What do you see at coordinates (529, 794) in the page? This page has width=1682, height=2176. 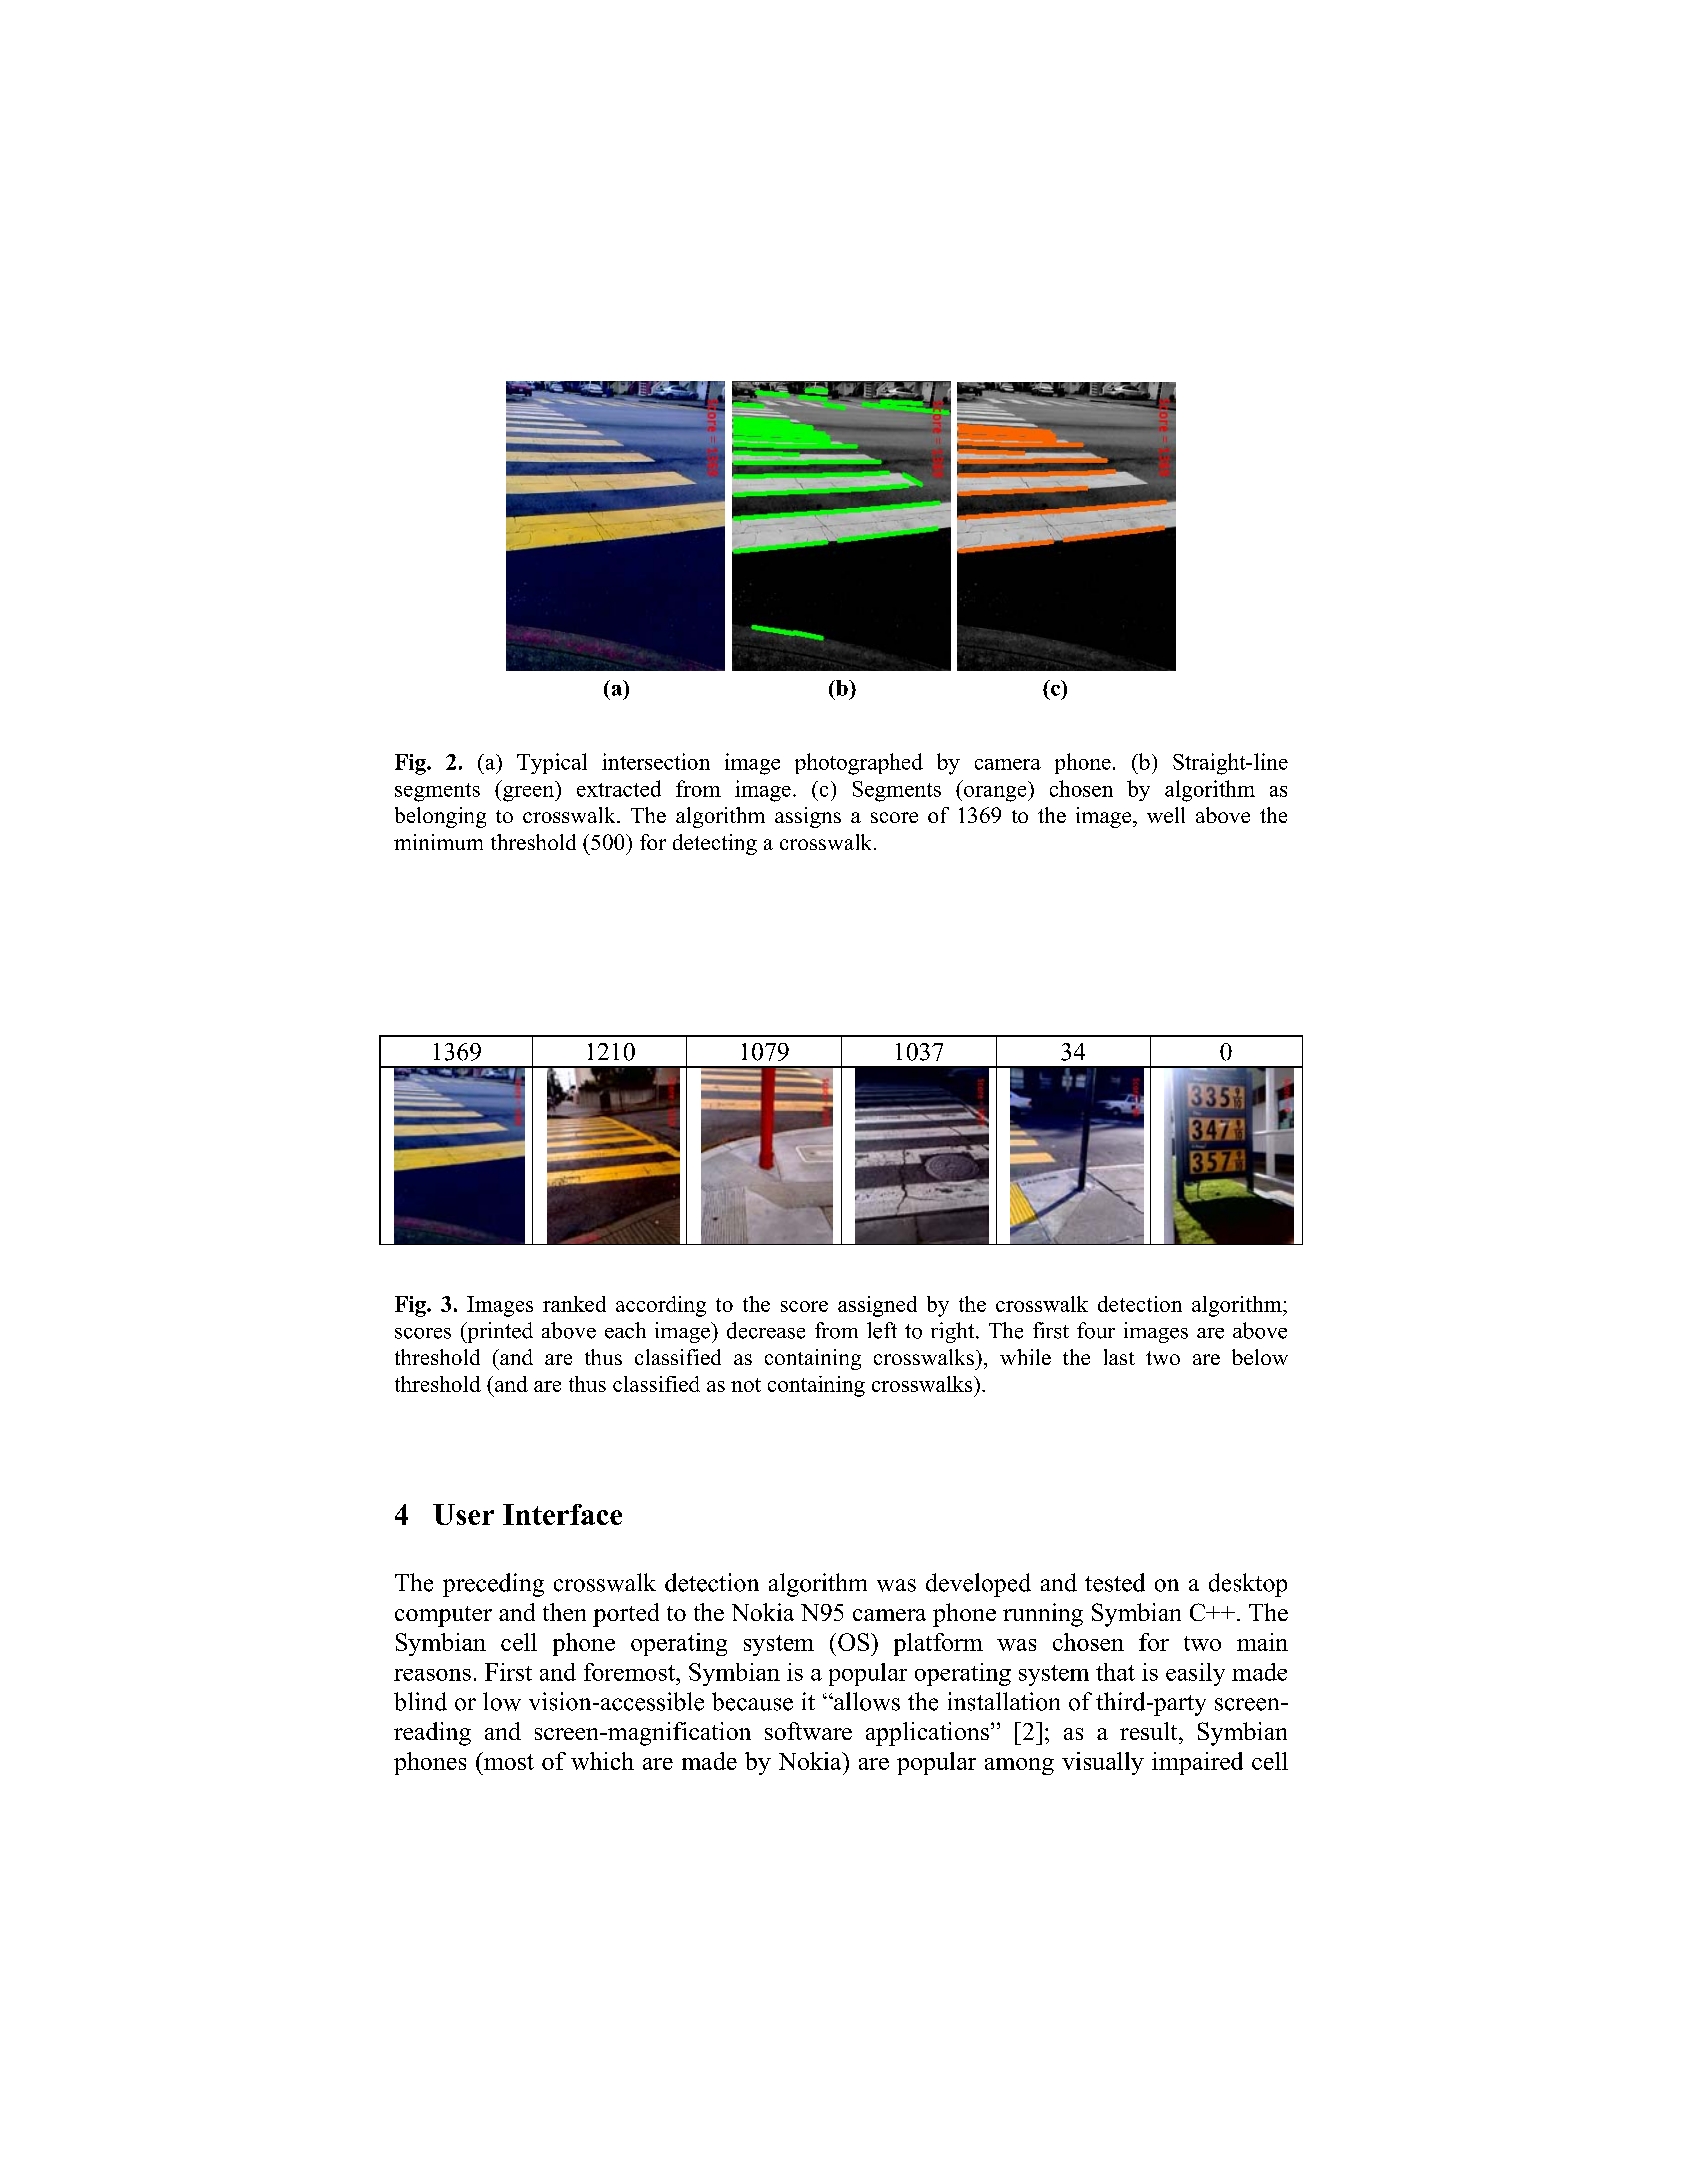 I see `green` at bounding box center [529, 794].
